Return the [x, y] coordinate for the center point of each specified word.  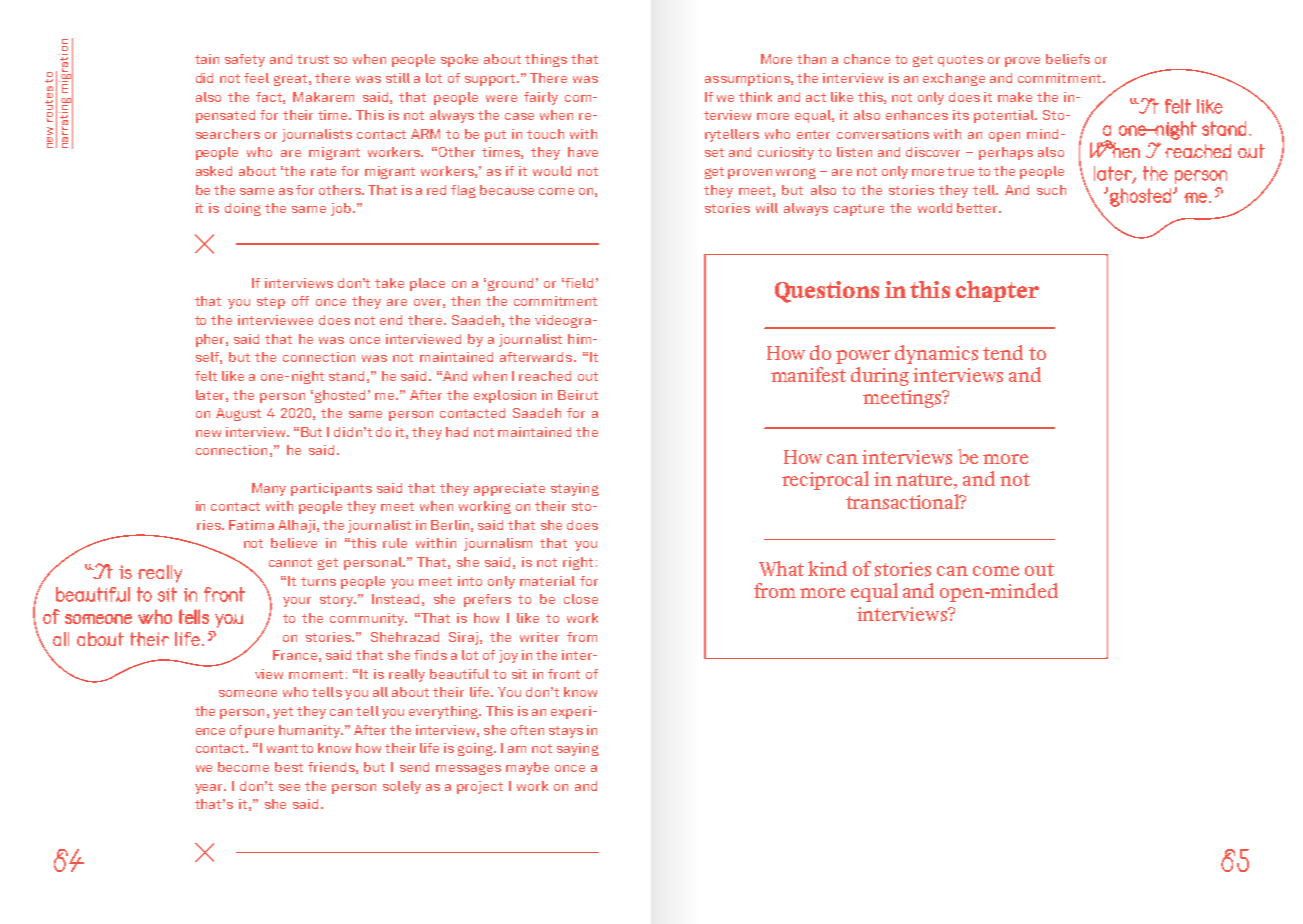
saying [578, 749]
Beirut [578, 395]
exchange [954, 79]
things [546, 60]
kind [827, 568]
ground [510, 284]
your [297, 602]
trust [313, 59]
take [389, 283]
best [289, 767]
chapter [997, 291]
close [581, 599]
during [880, 376]
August [238, 414]
